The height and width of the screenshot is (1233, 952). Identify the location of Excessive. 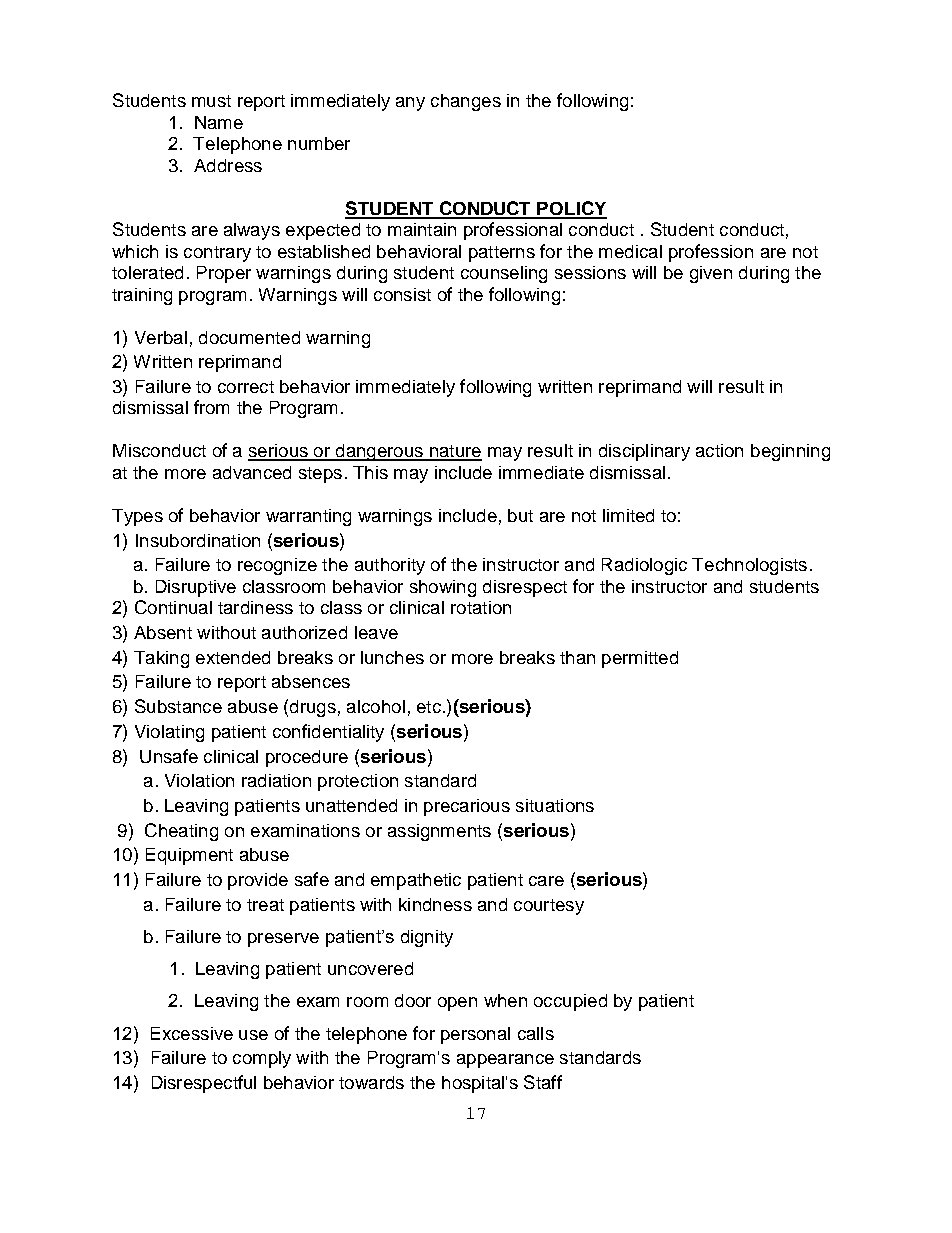
(192, 1033).
